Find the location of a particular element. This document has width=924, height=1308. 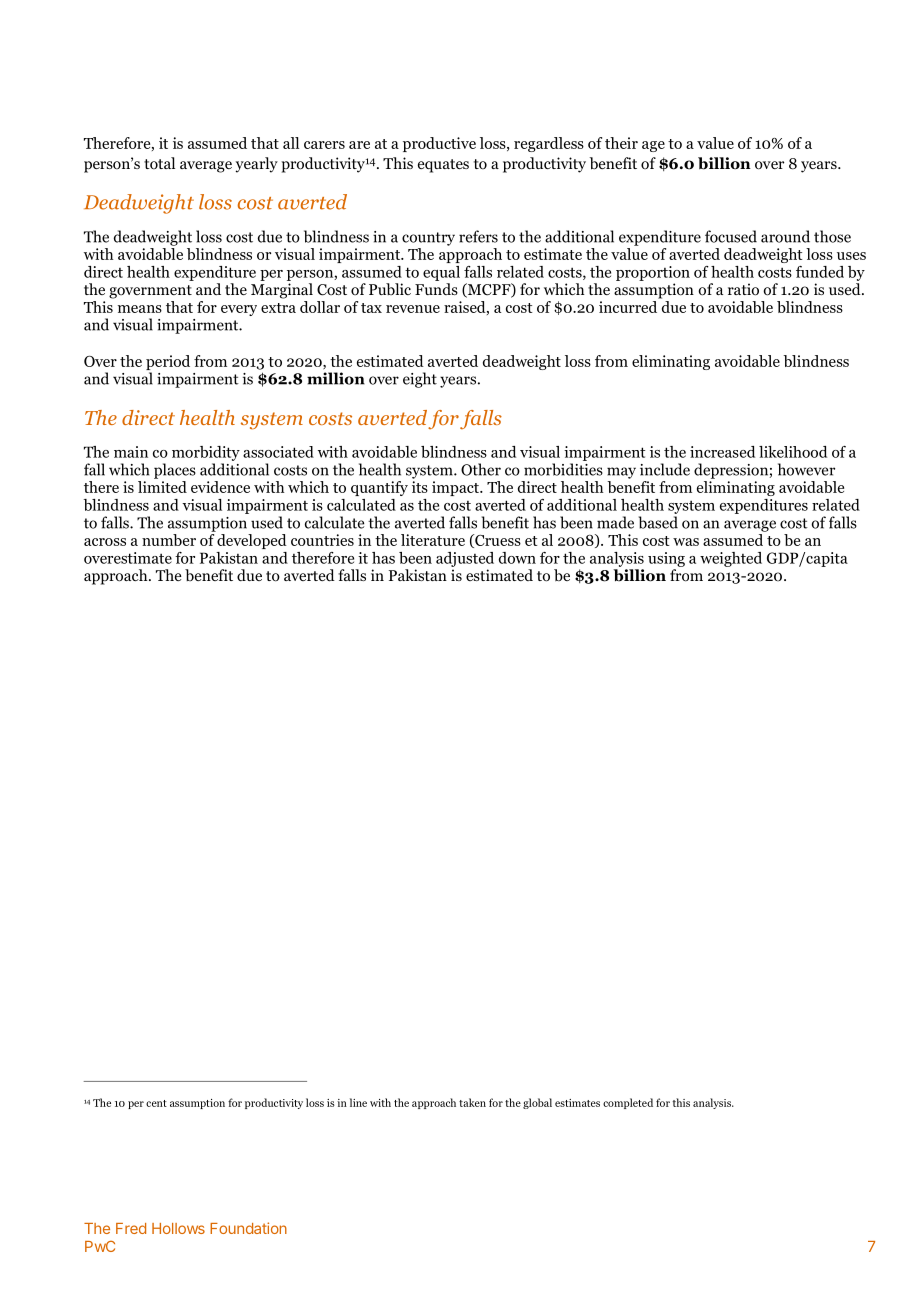

likelihood is located at coordinates (793, 452).
